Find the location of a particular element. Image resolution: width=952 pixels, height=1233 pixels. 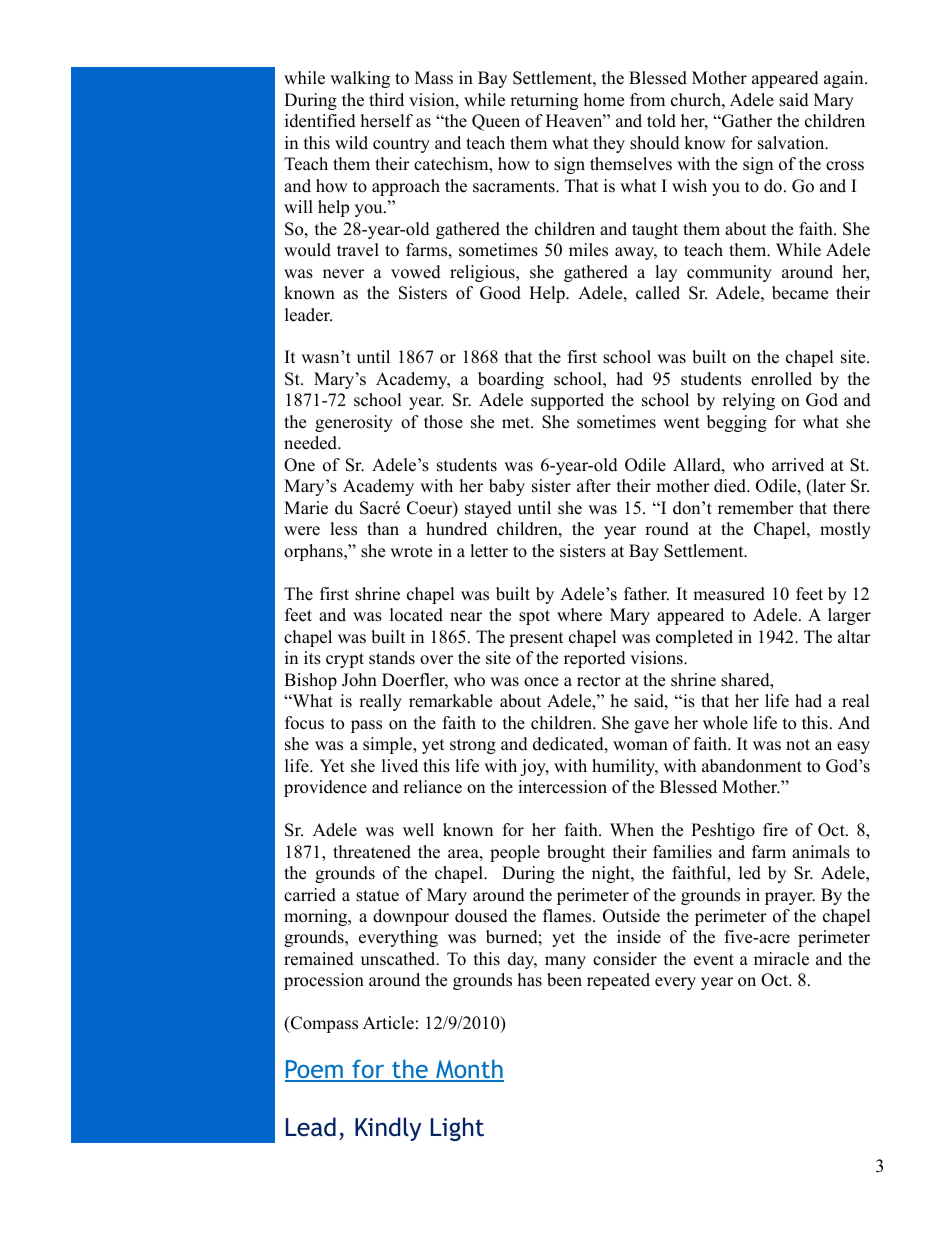

supported is located at coordinates (567, 401).
